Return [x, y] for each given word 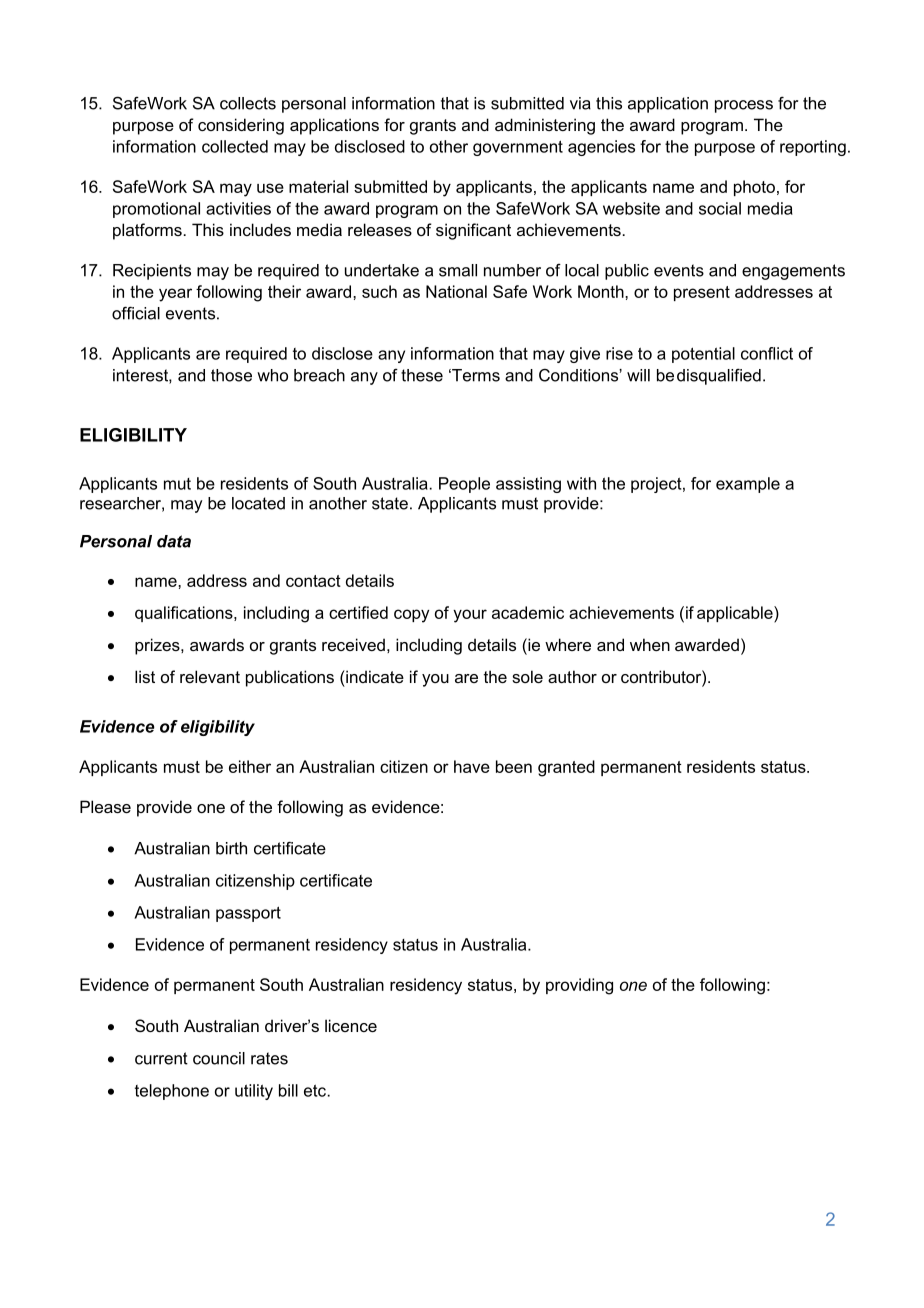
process [744, 106]
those [231, 375]
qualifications [185, 614]
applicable [736, 614]
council [219, 1058]
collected [235, 146]
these [422, 375]
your [470, 616]
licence [351, 1025]
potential [703, 355]
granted [566, 768]
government [518, 148]
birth [231, 848]
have [472, 766]
